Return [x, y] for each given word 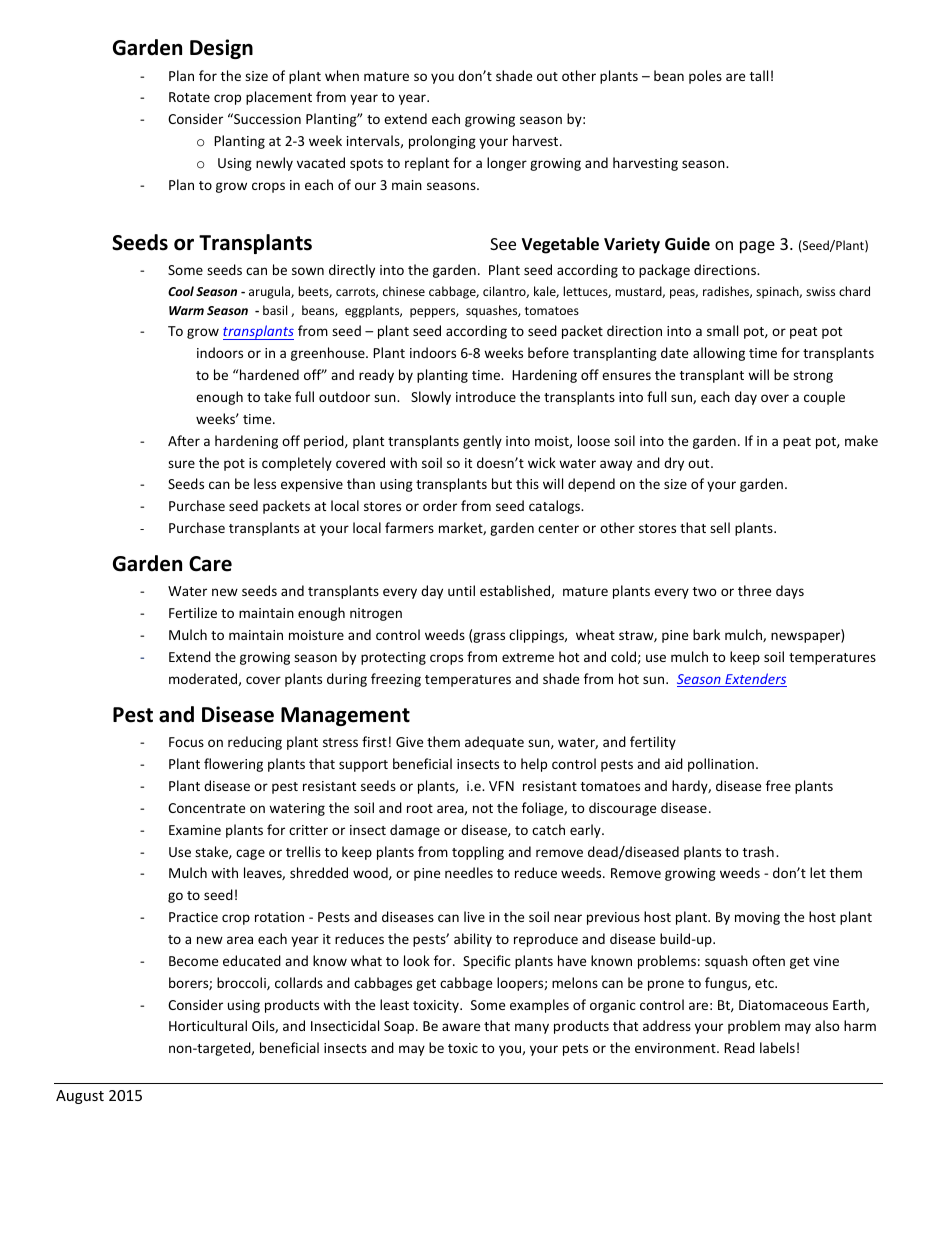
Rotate [189, 97]
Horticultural [208, 1025]
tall [759, 75]
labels [777, 1047]
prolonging [442, 142]
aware [461, 1027]
